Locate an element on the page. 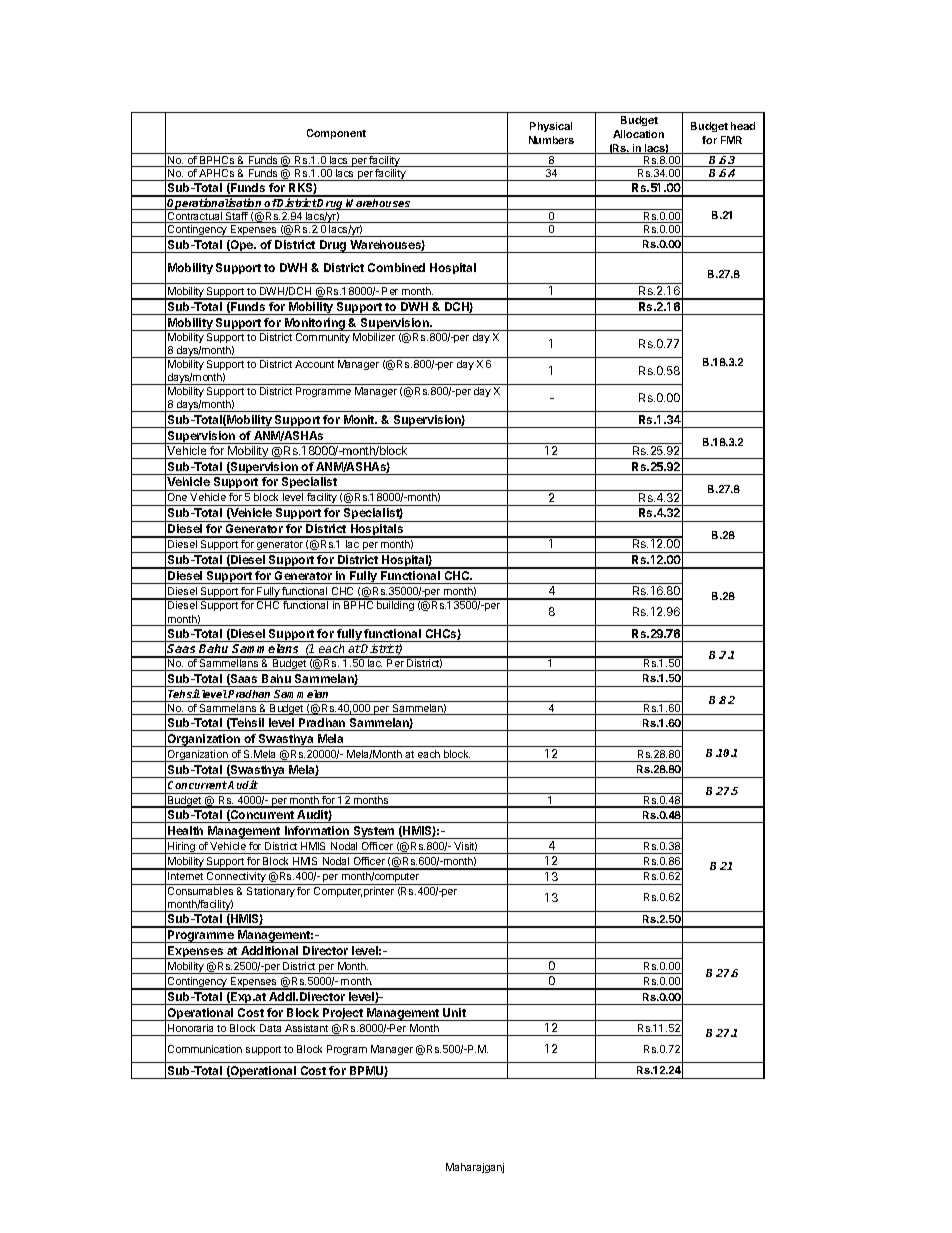  head is located at coordinates (743, 126).
